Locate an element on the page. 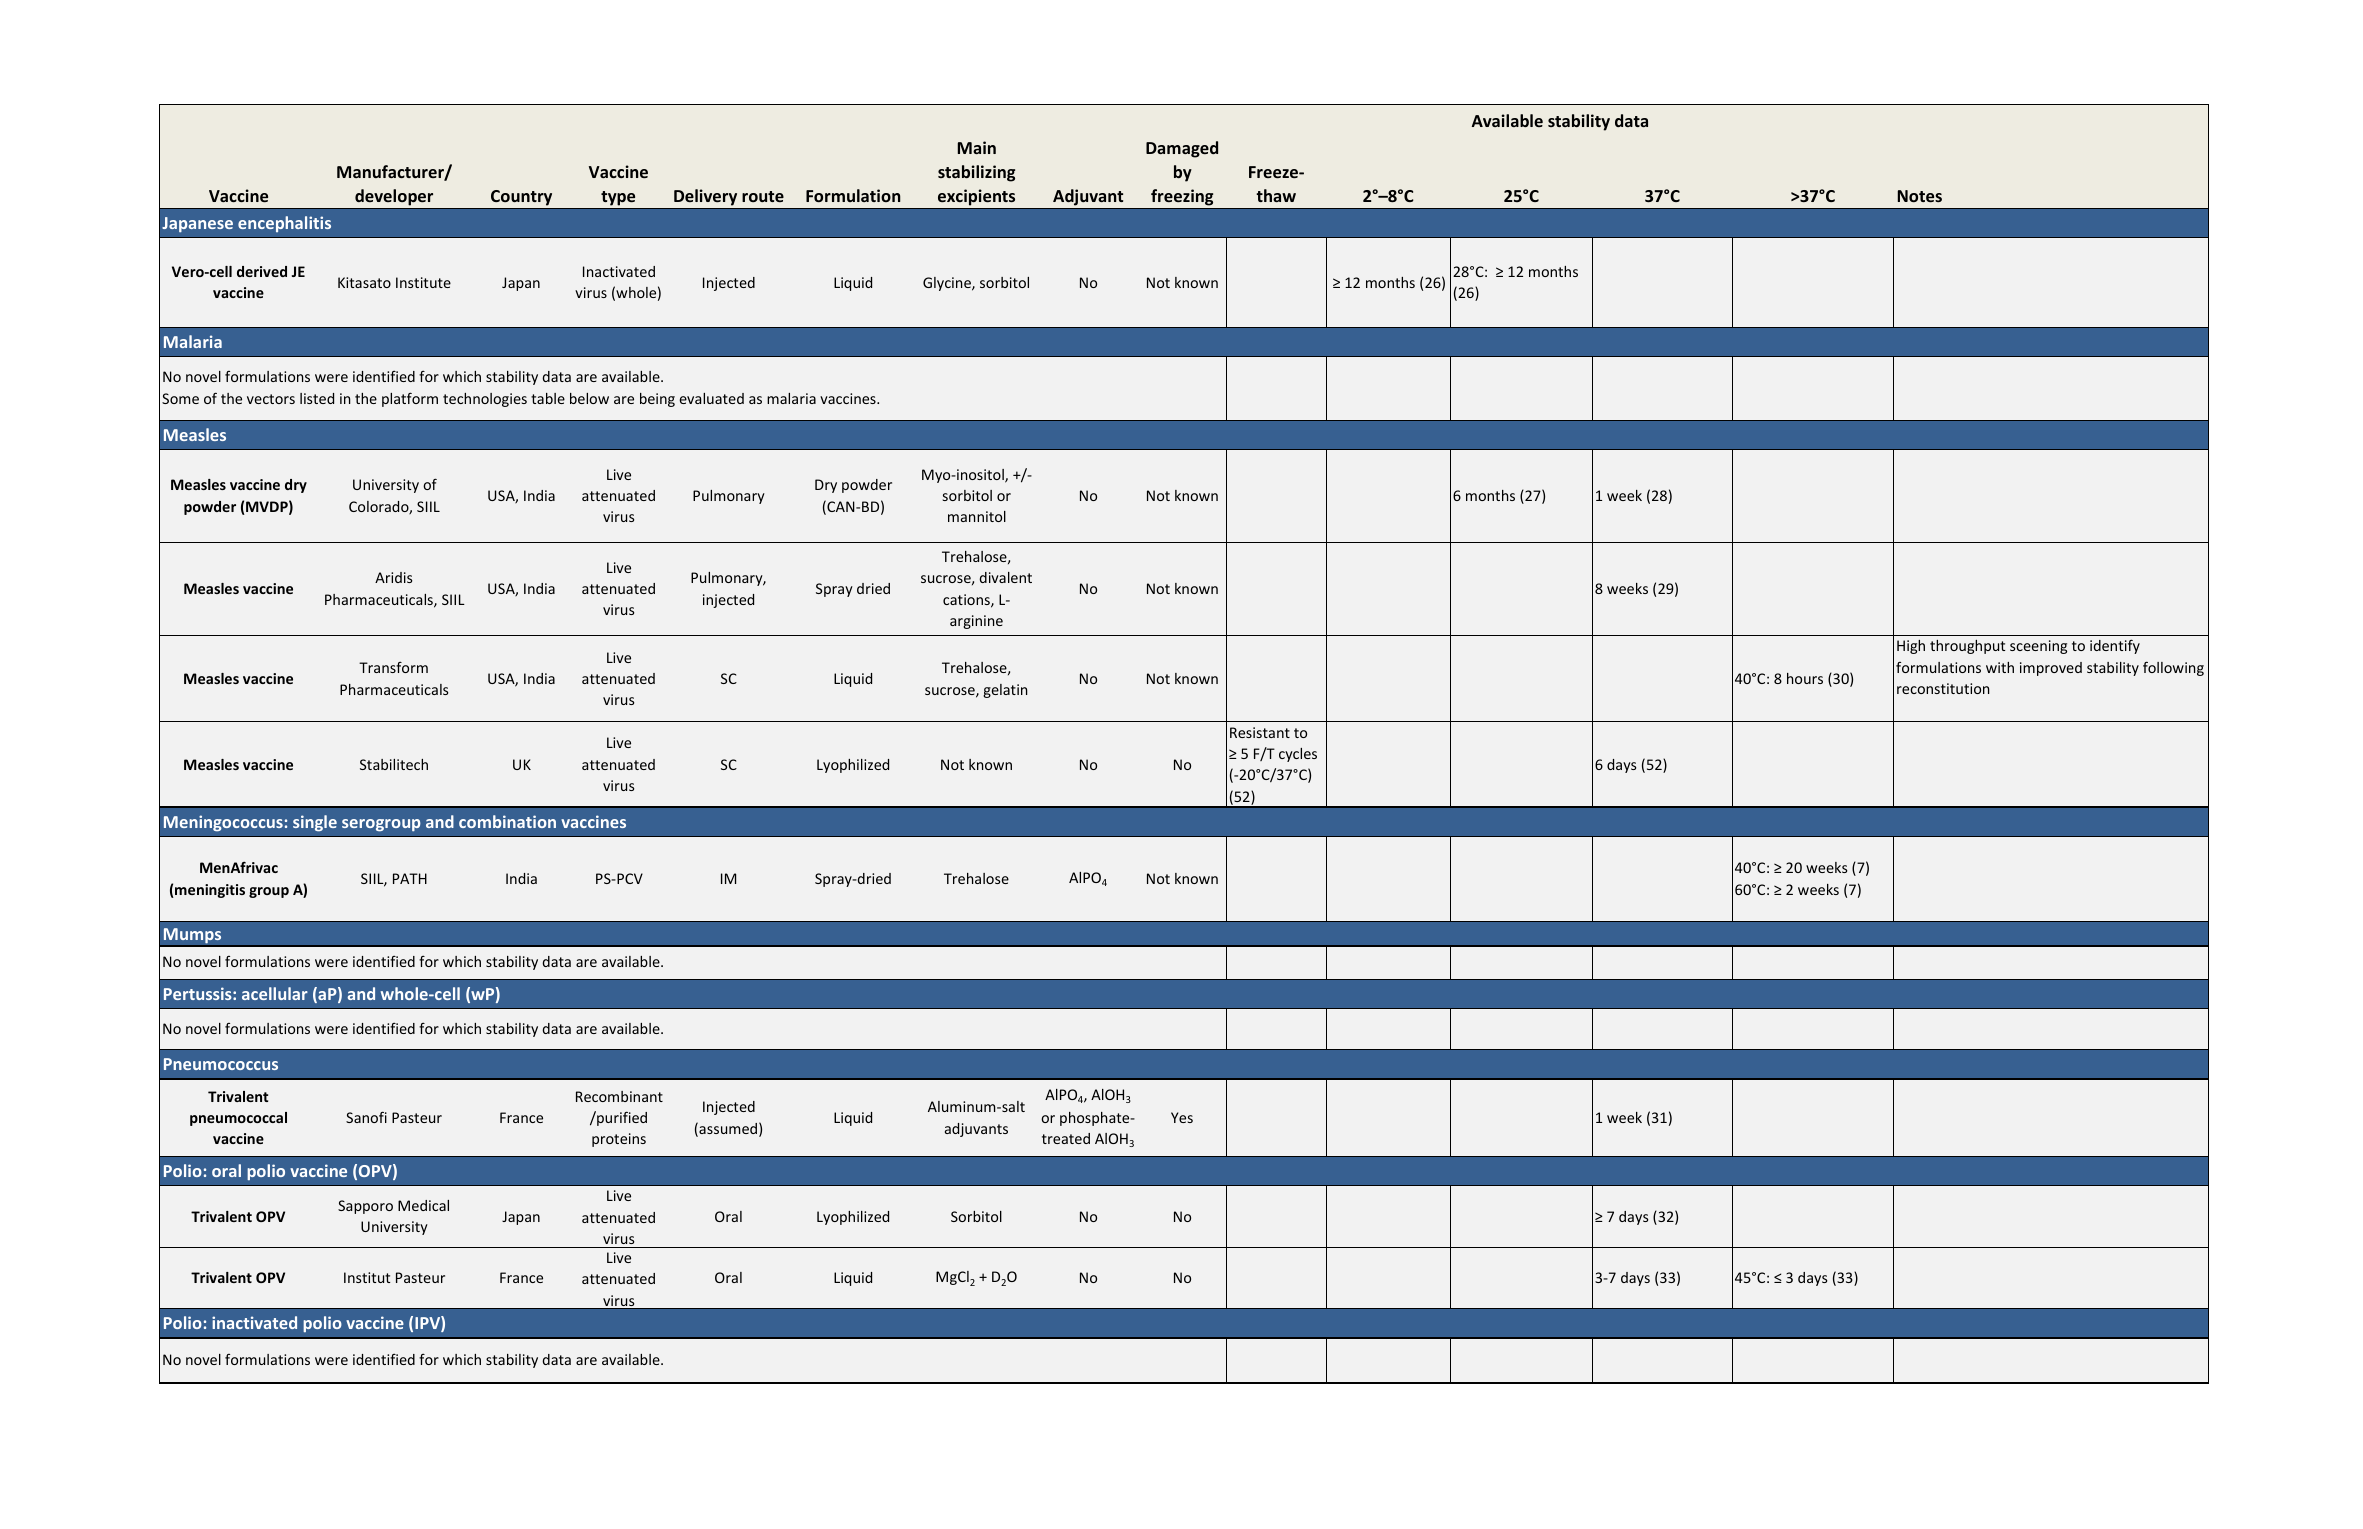 The image size is (2363, 1529). hours is located at coordinates (1805, 678).
